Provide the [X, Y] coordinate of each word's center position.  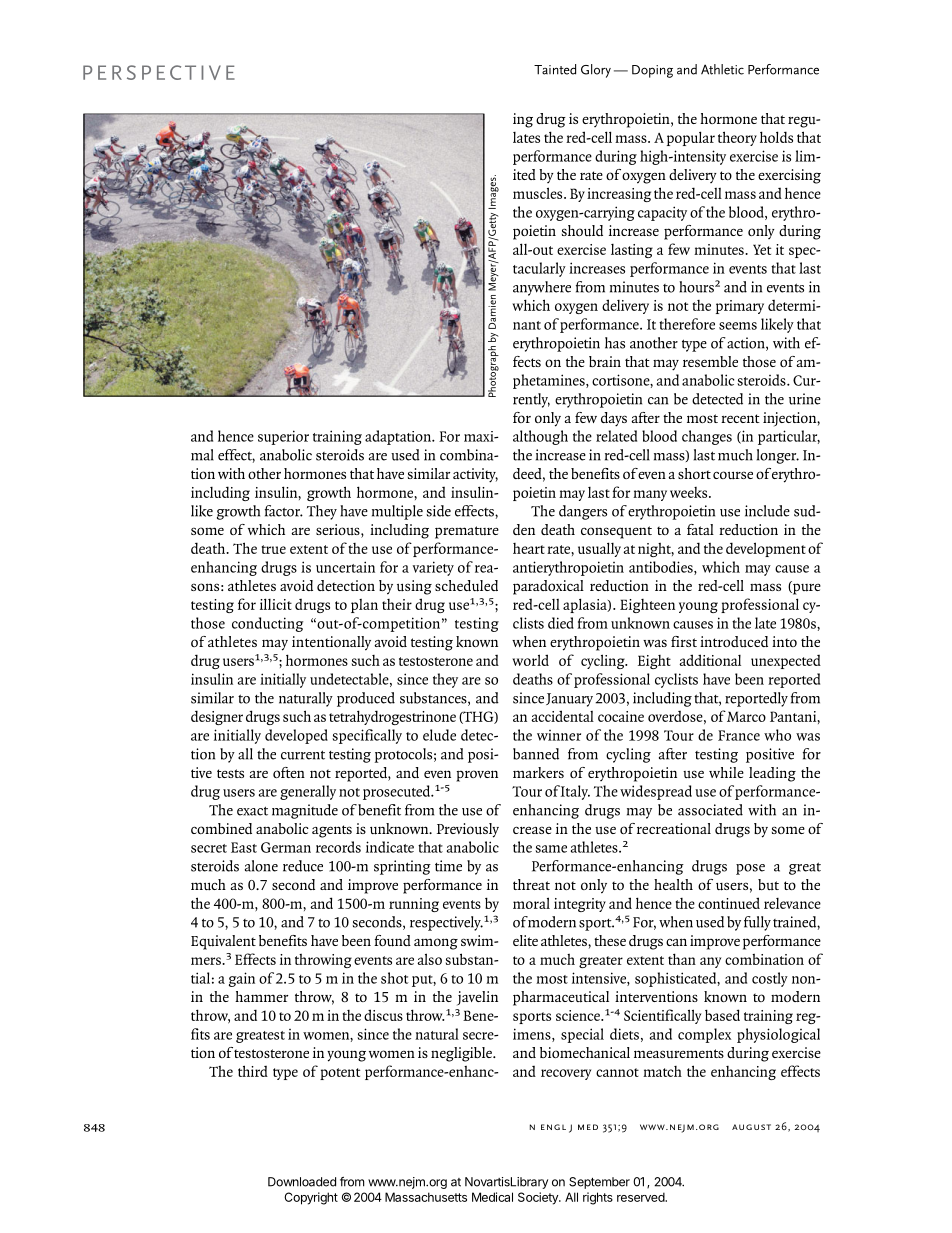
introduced [734, 641]
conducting [267, 624]
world [530, 660]
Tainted [555, 69]
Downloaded [302, 1182]
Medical [492, 1197]
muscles [539, 193]
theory [737, 138]
